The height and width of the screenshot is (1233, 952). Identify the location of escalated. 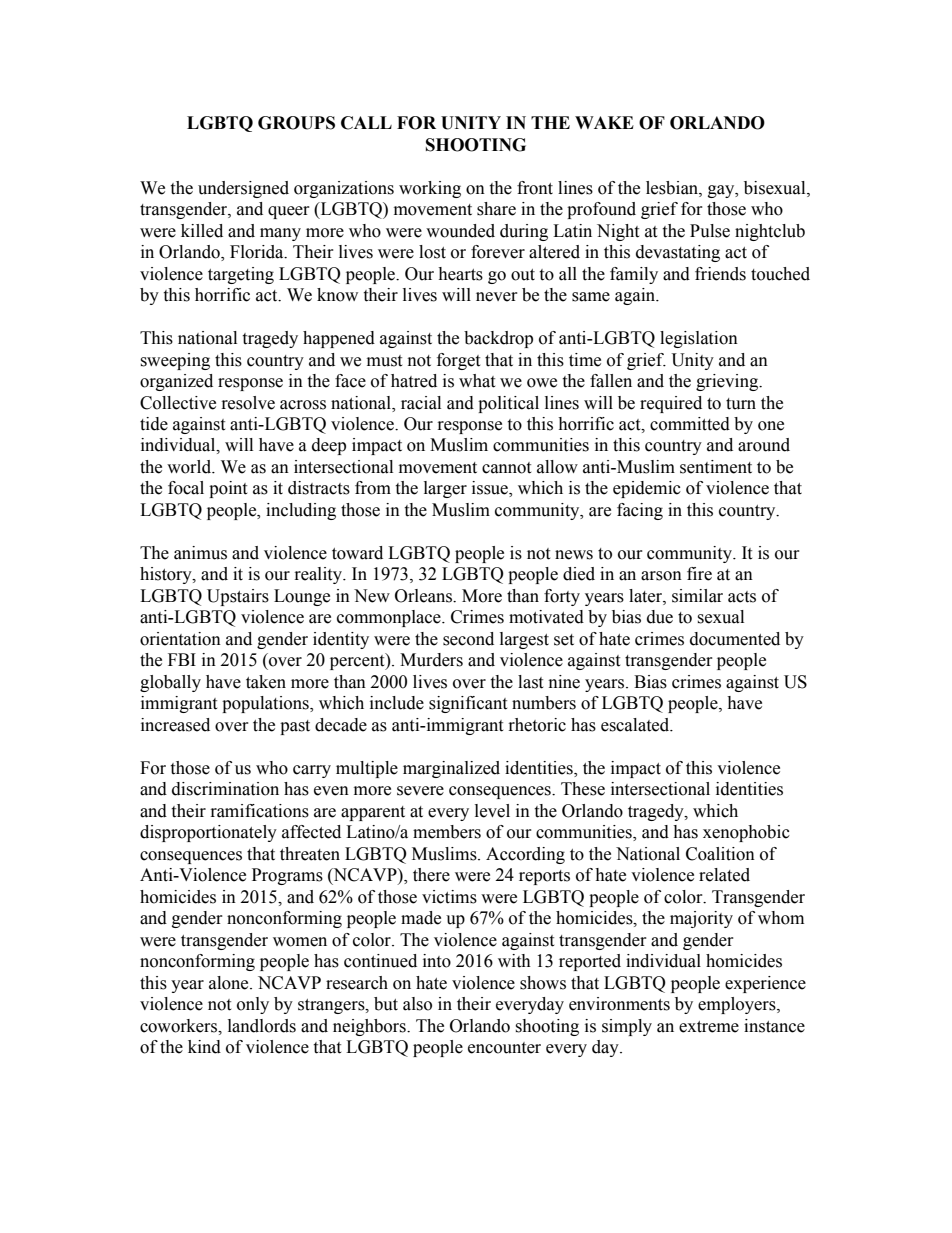
(636, 725).
